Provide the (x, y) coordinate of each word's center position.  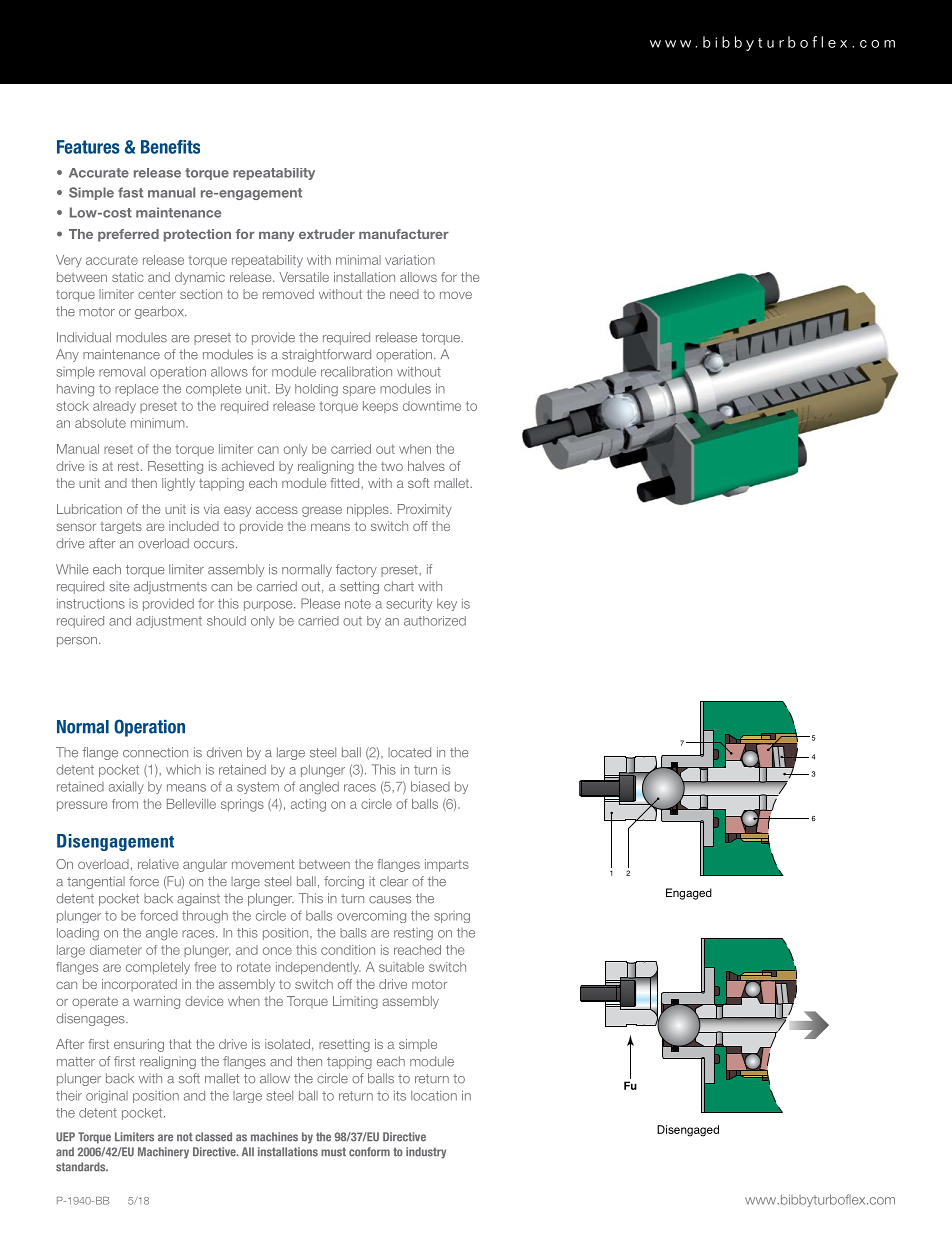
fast (130, 192)
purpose (269, 606)
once (277, 951)
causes (390, 900)
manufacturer (404, 234)
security (409, 604)
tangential (96, 882)
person (77, 642)
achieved (248, 466)
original (107, 1096)
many (276, 236)
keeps (380, 407)
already (114, 407)
